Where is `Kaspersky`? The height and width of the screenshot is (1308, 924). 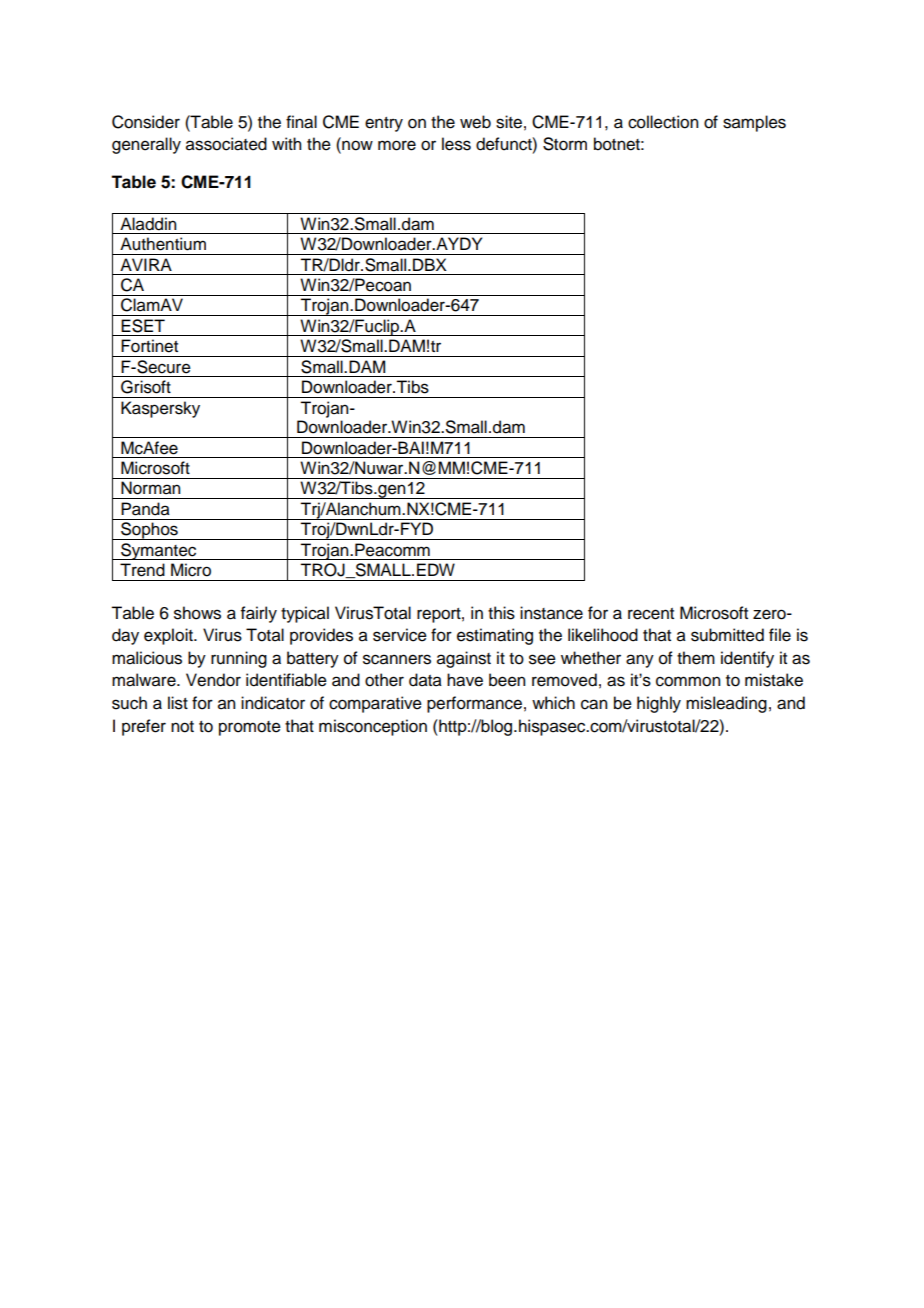 Kaspersky is located at coordinates (160, 409).
